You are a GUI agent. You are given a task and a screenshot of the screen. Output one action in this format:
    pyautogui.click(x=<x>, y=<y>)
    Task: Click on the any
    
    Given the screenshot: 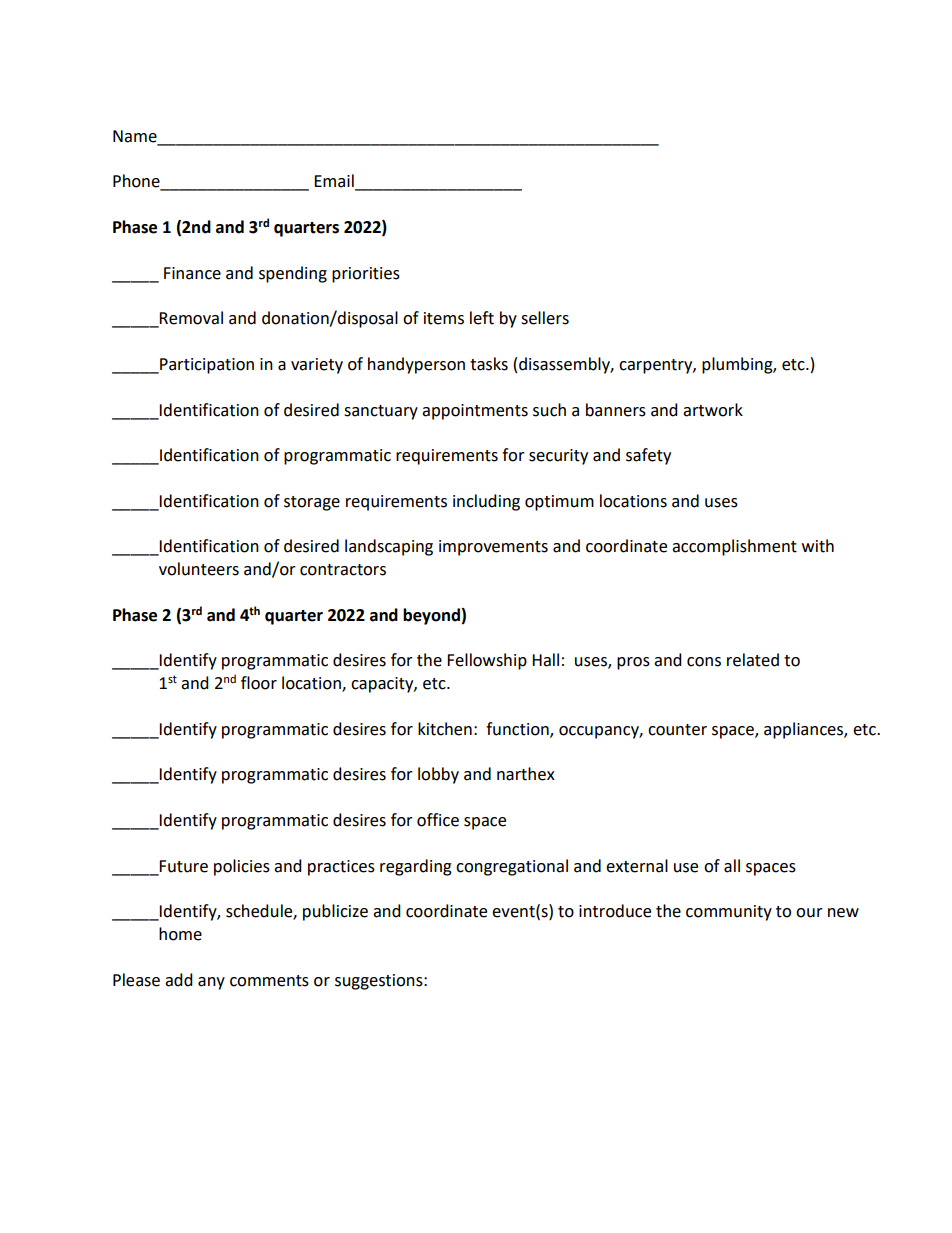 What is the action you would take?
    pyautogui.click(x=211, y=983)
